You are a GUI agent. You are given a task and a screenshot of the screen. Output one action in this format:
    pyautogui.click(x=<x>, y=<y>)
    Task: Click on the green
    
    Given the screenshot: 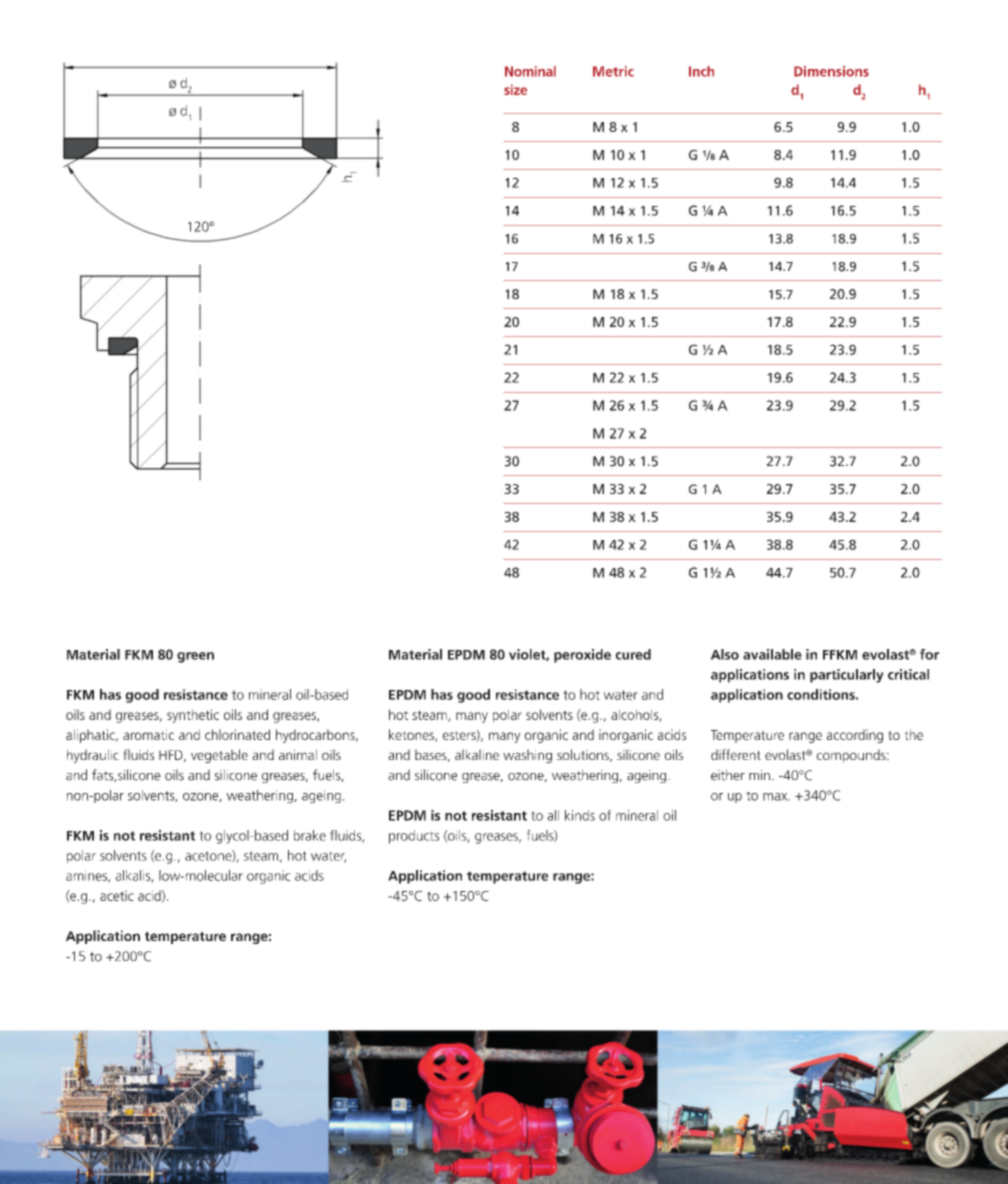 What is the action you would take?
    pyautogui.click(x=195, y=657)
